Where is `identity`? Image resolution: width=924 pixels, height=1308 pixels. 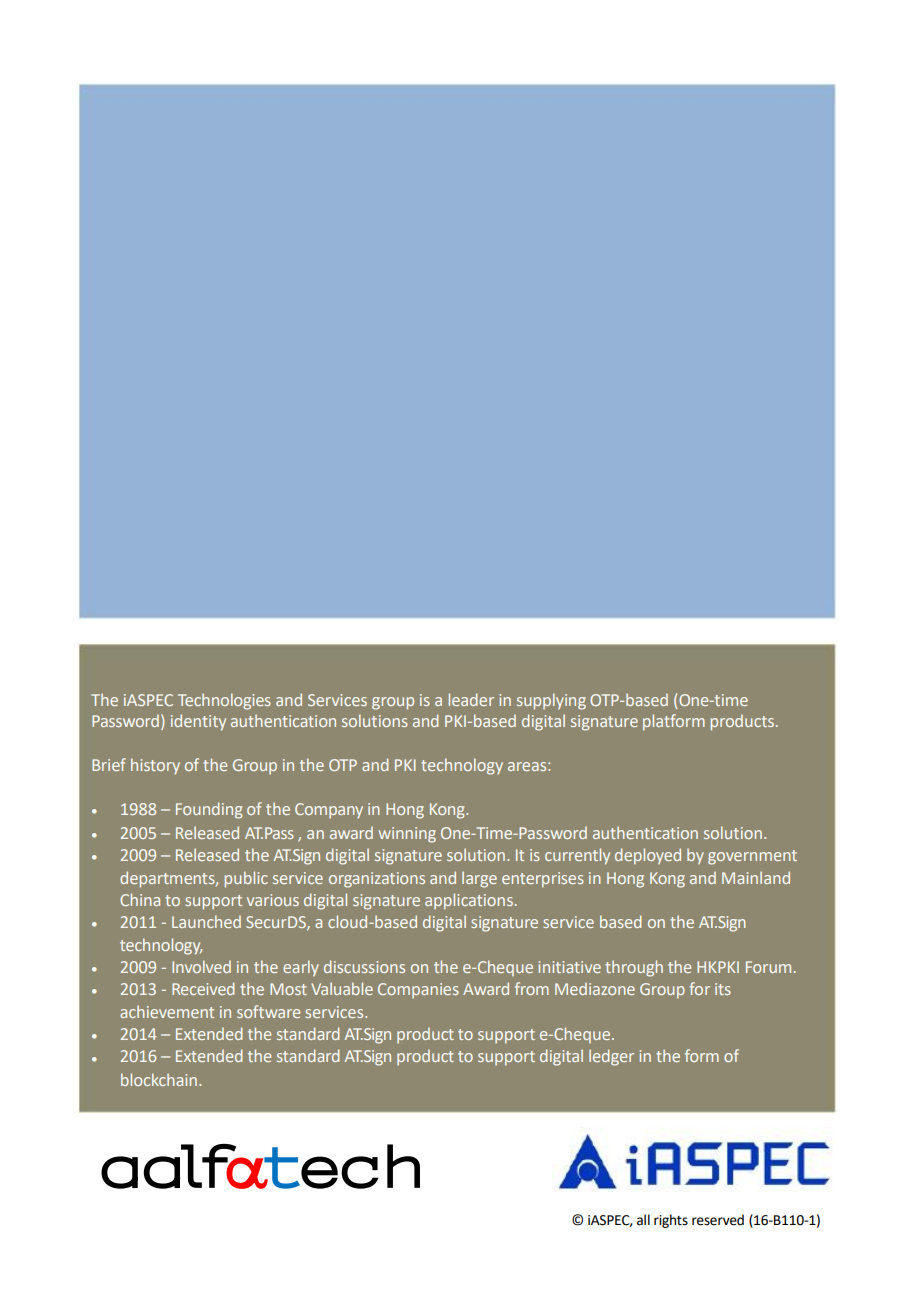 identity is located at coordinates (198, 722).
